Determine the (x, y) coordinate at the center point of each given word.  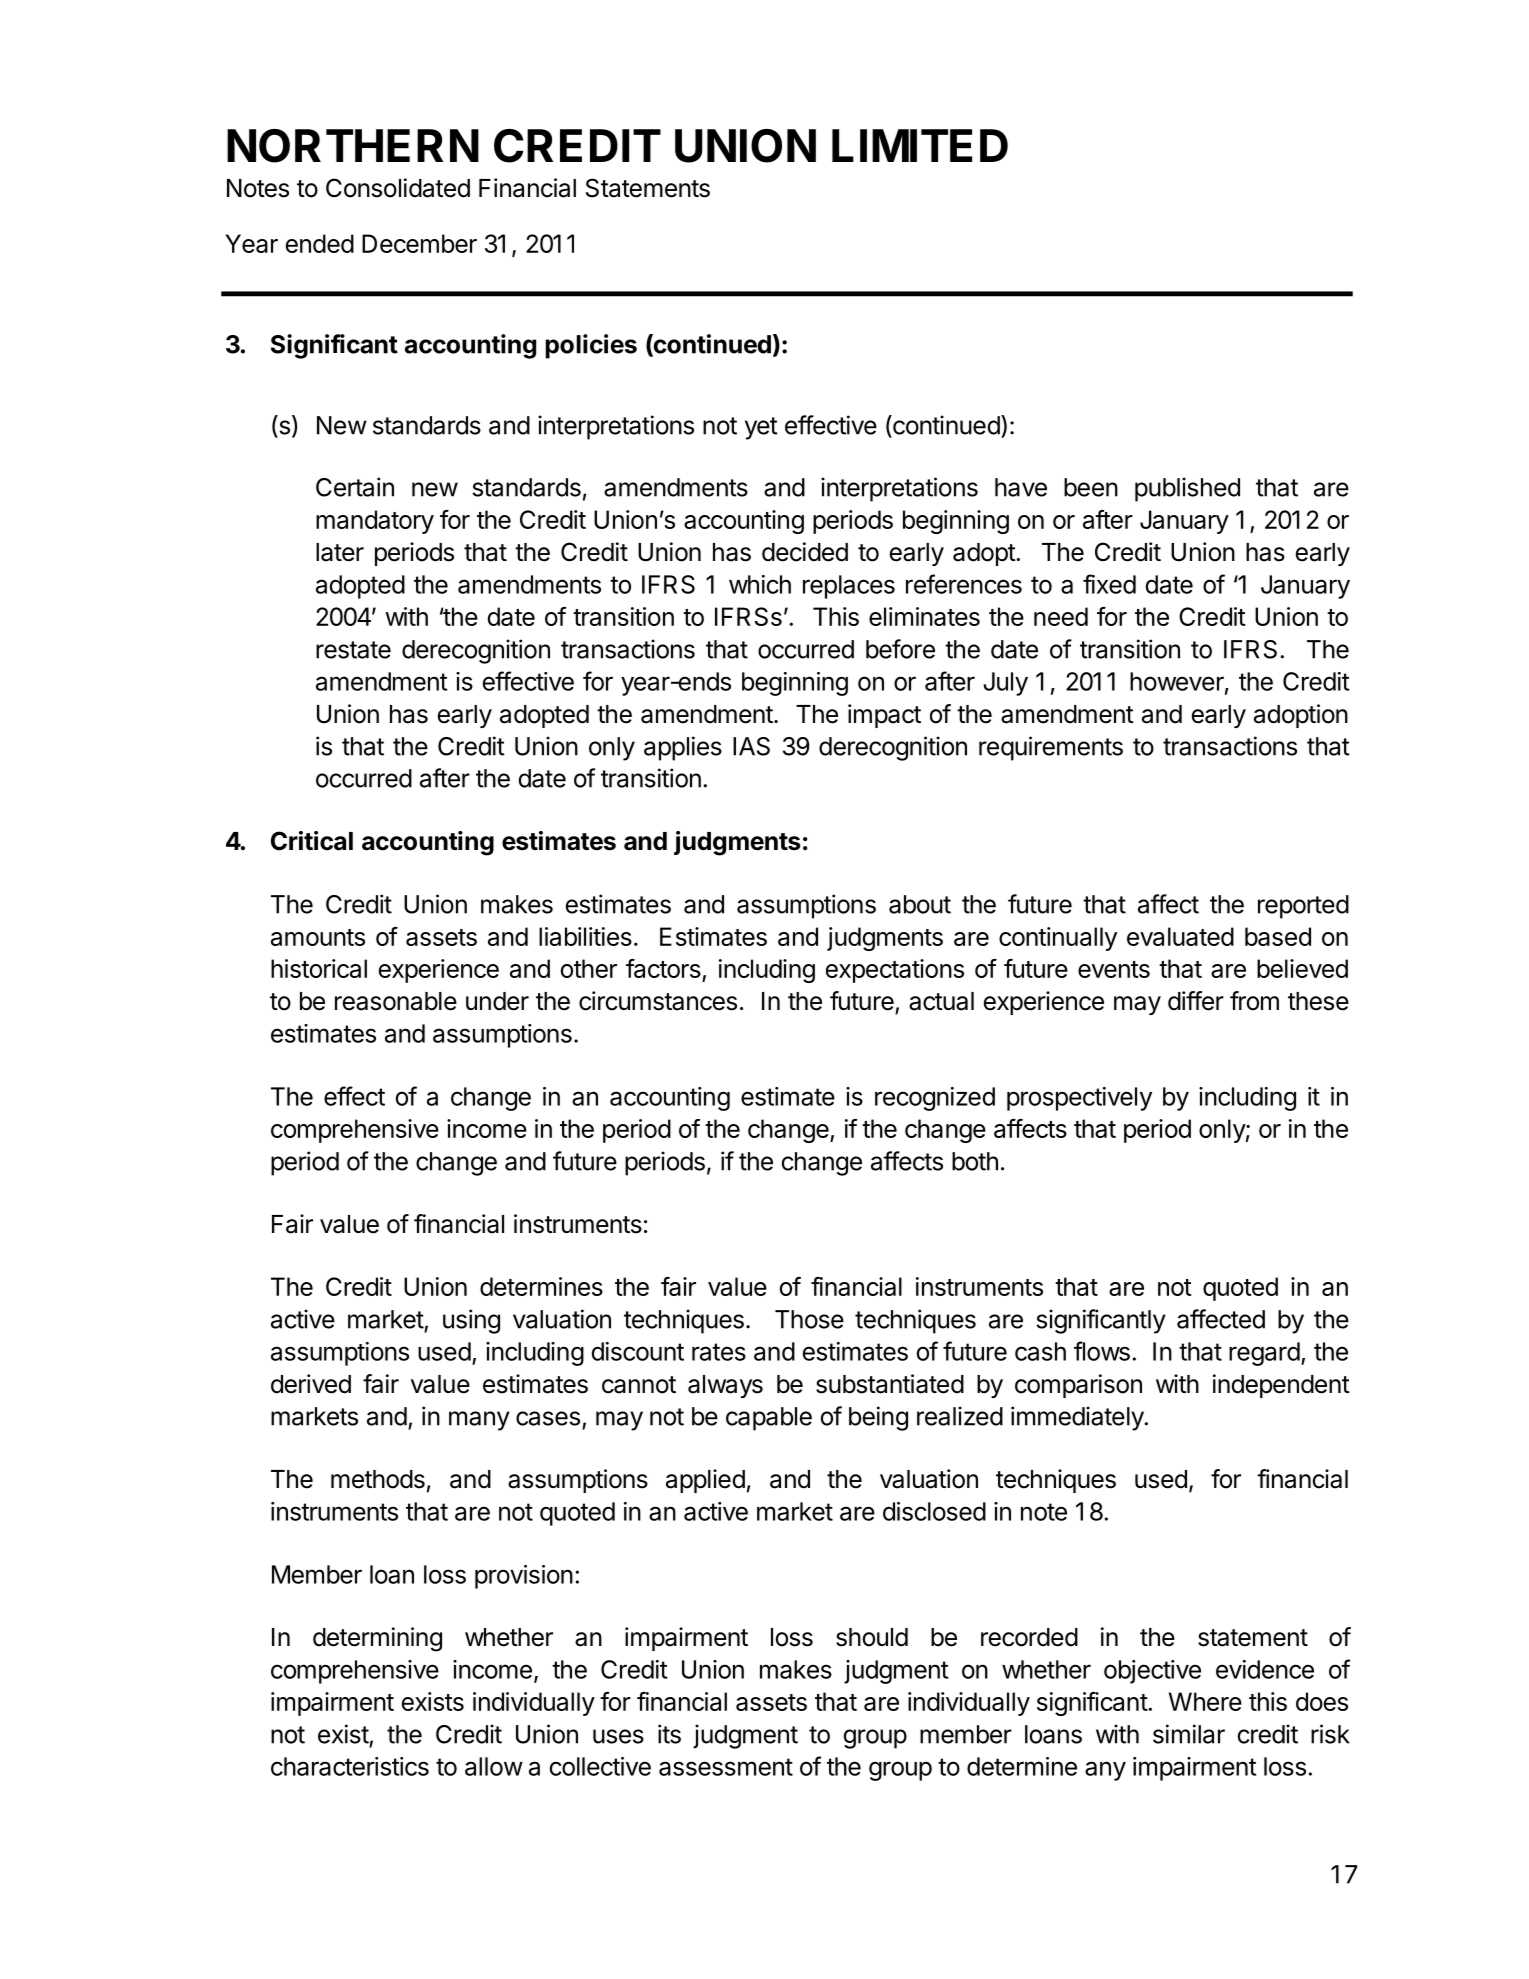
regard (1264, 1354)
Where (1205, 1701)
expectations (895, 971)
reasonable (396, 1001)
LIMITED (920, 145)
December (419, 243)
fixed (1109, 584)
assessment (726, 1767)
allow (494, 1766)
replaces (849, 587)
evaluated (1180, 936)
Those (809, 1319)
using (471, 1321)
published (1187, 489)
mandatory (375, 522)
